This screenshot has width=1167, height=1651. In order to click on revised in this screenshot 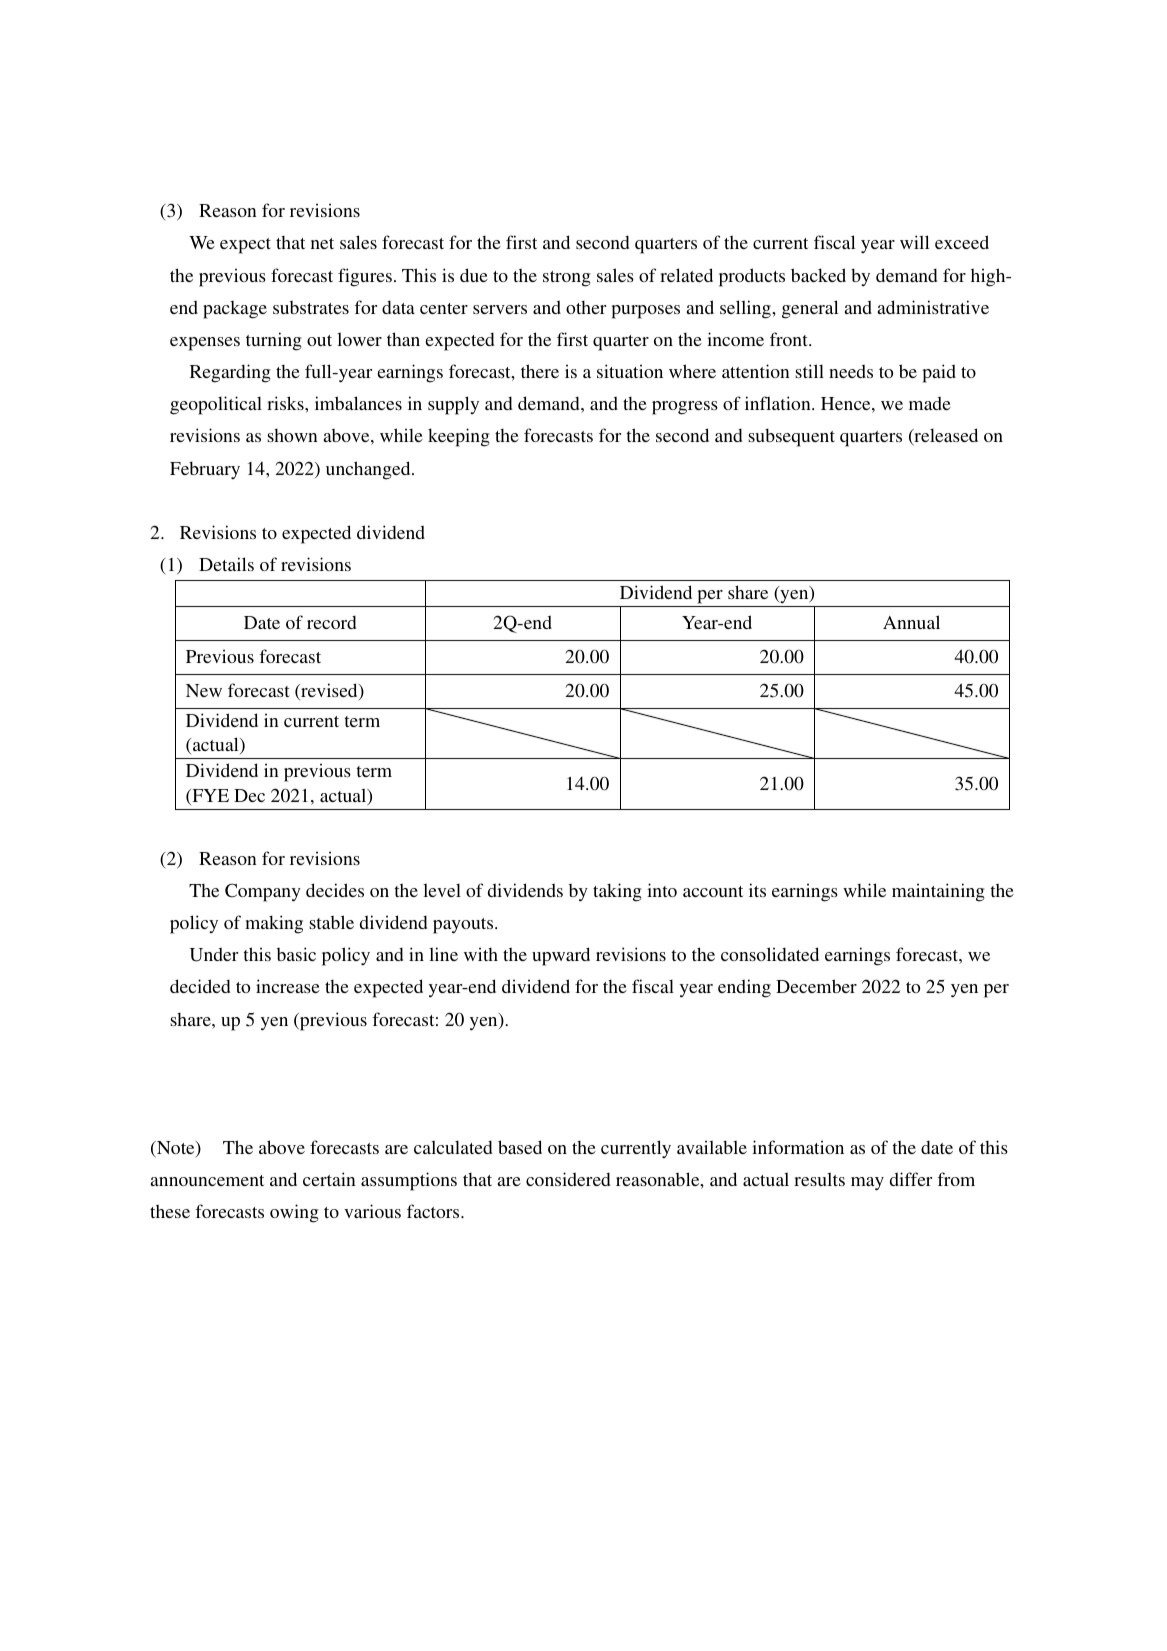, I will do `click(329, 691)`.
